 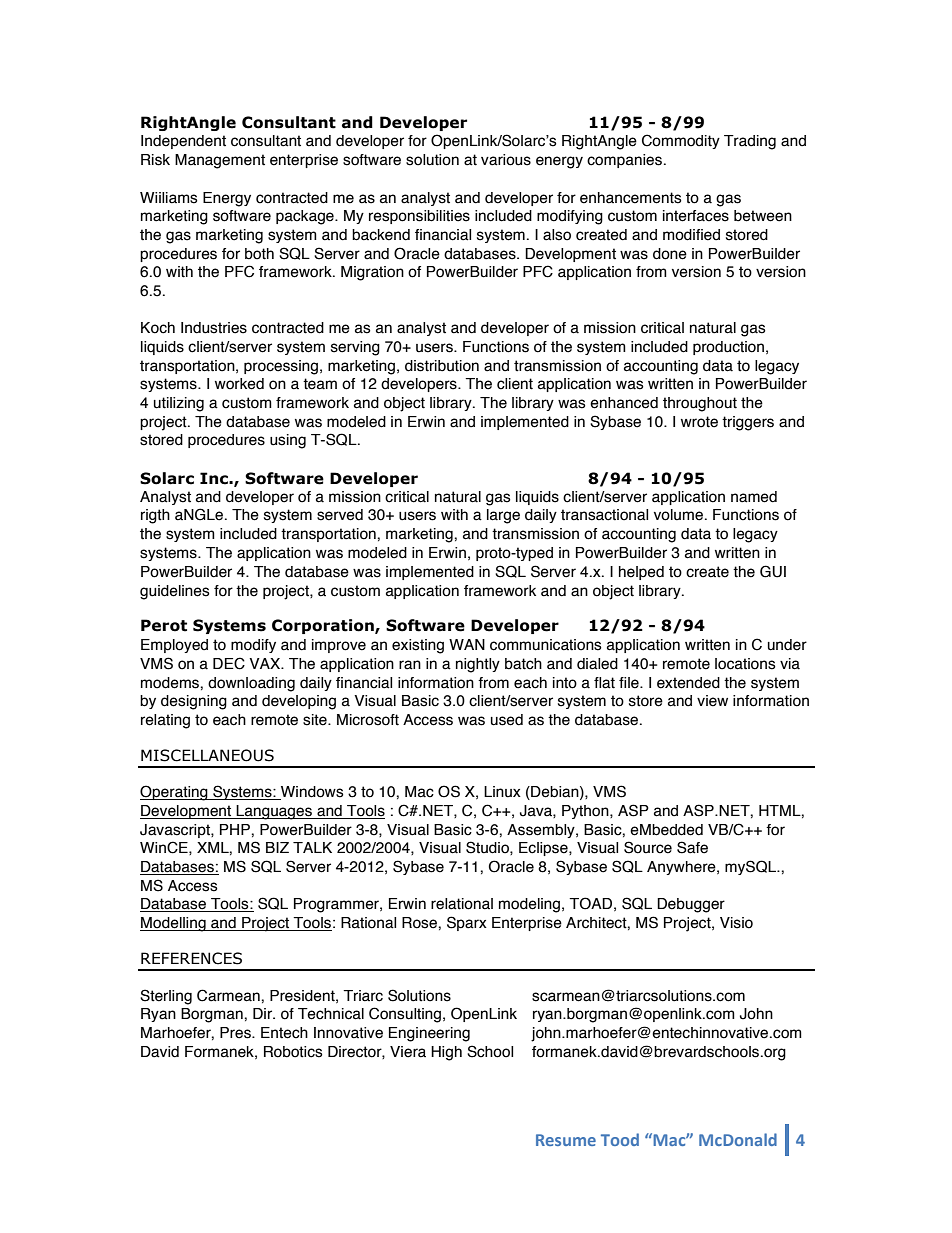 I want to click on distribution, so click(x=442, y=366).
